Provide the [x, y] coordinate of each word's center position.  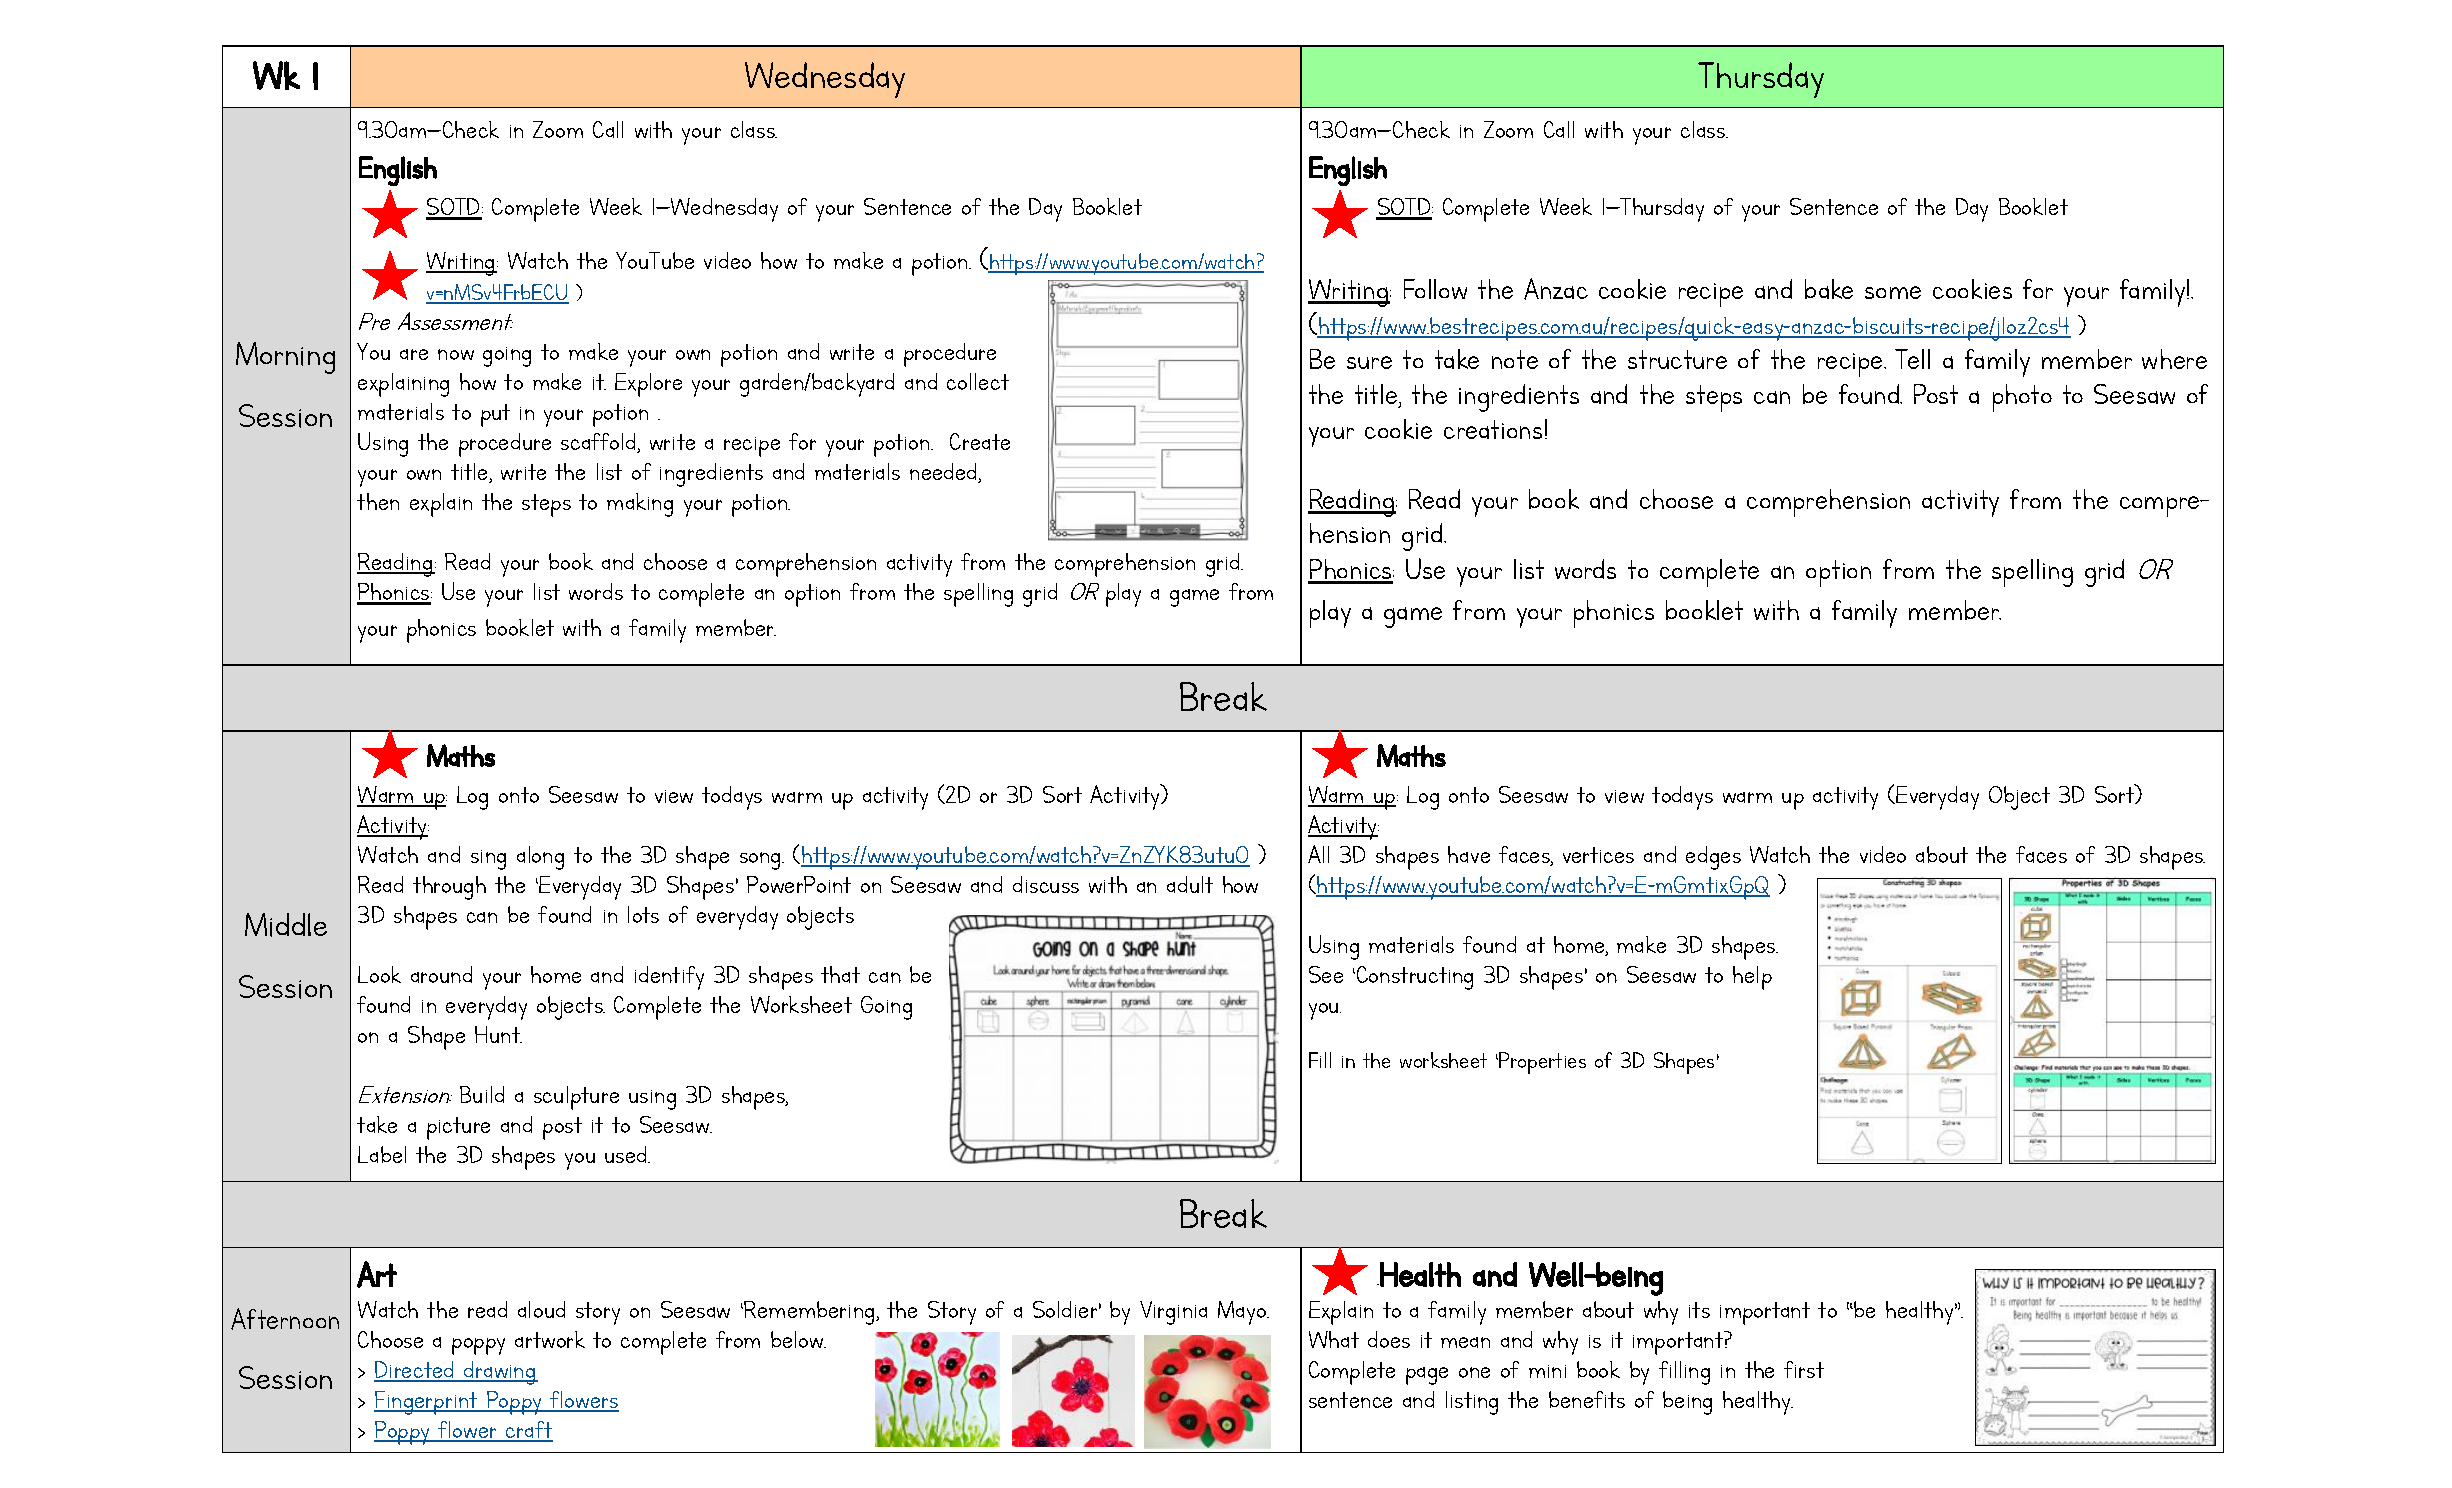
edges [1713, 858]
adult [1190, 884]
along [540, 858]
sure [1369, 362]
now [456, 354]
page [1427, 1376]
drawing [500, 1373]
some [1893, 292]
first [1804, 1369]
